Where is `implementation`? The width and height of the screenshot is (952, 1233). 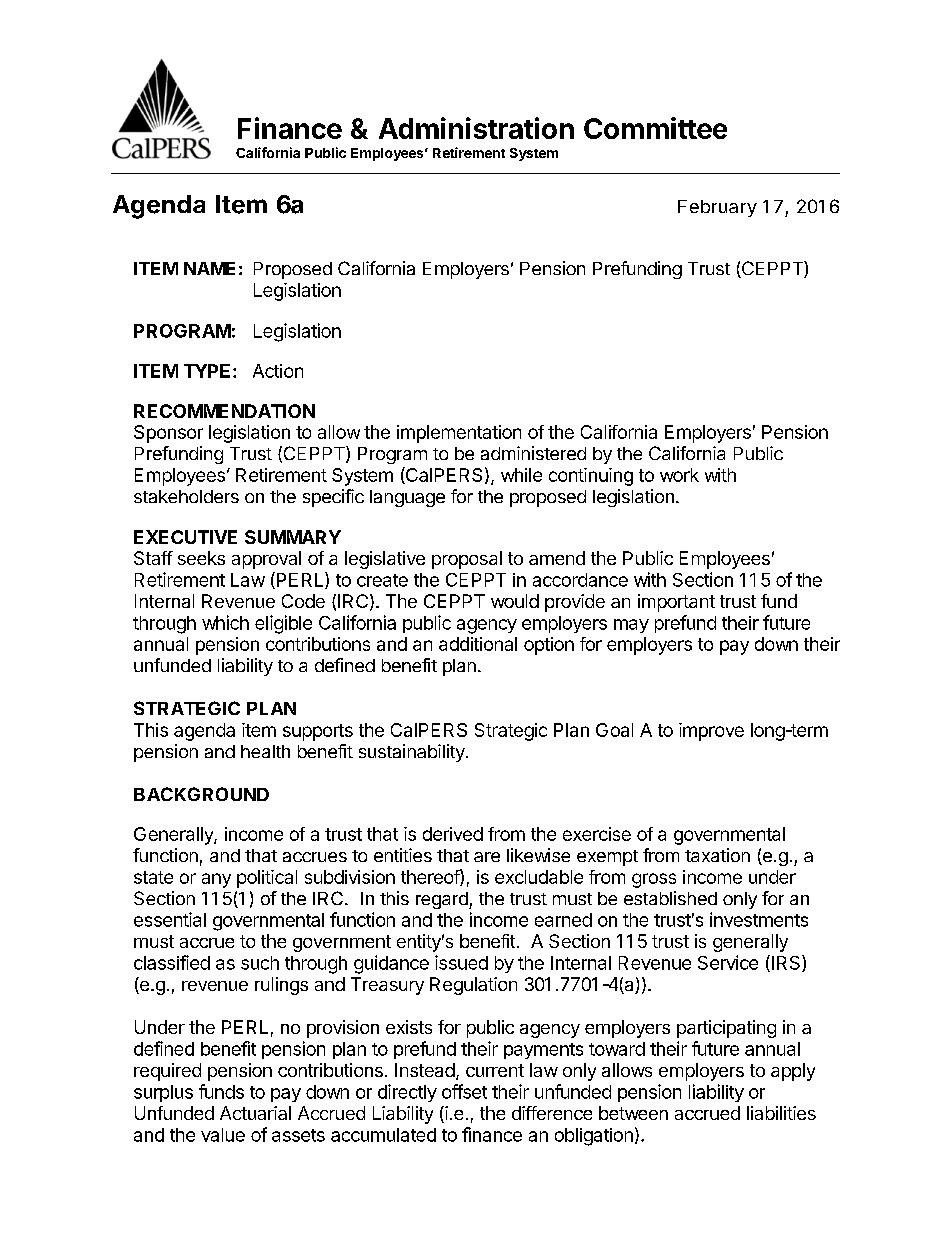 implementation is located at coordinates (459, 434).
